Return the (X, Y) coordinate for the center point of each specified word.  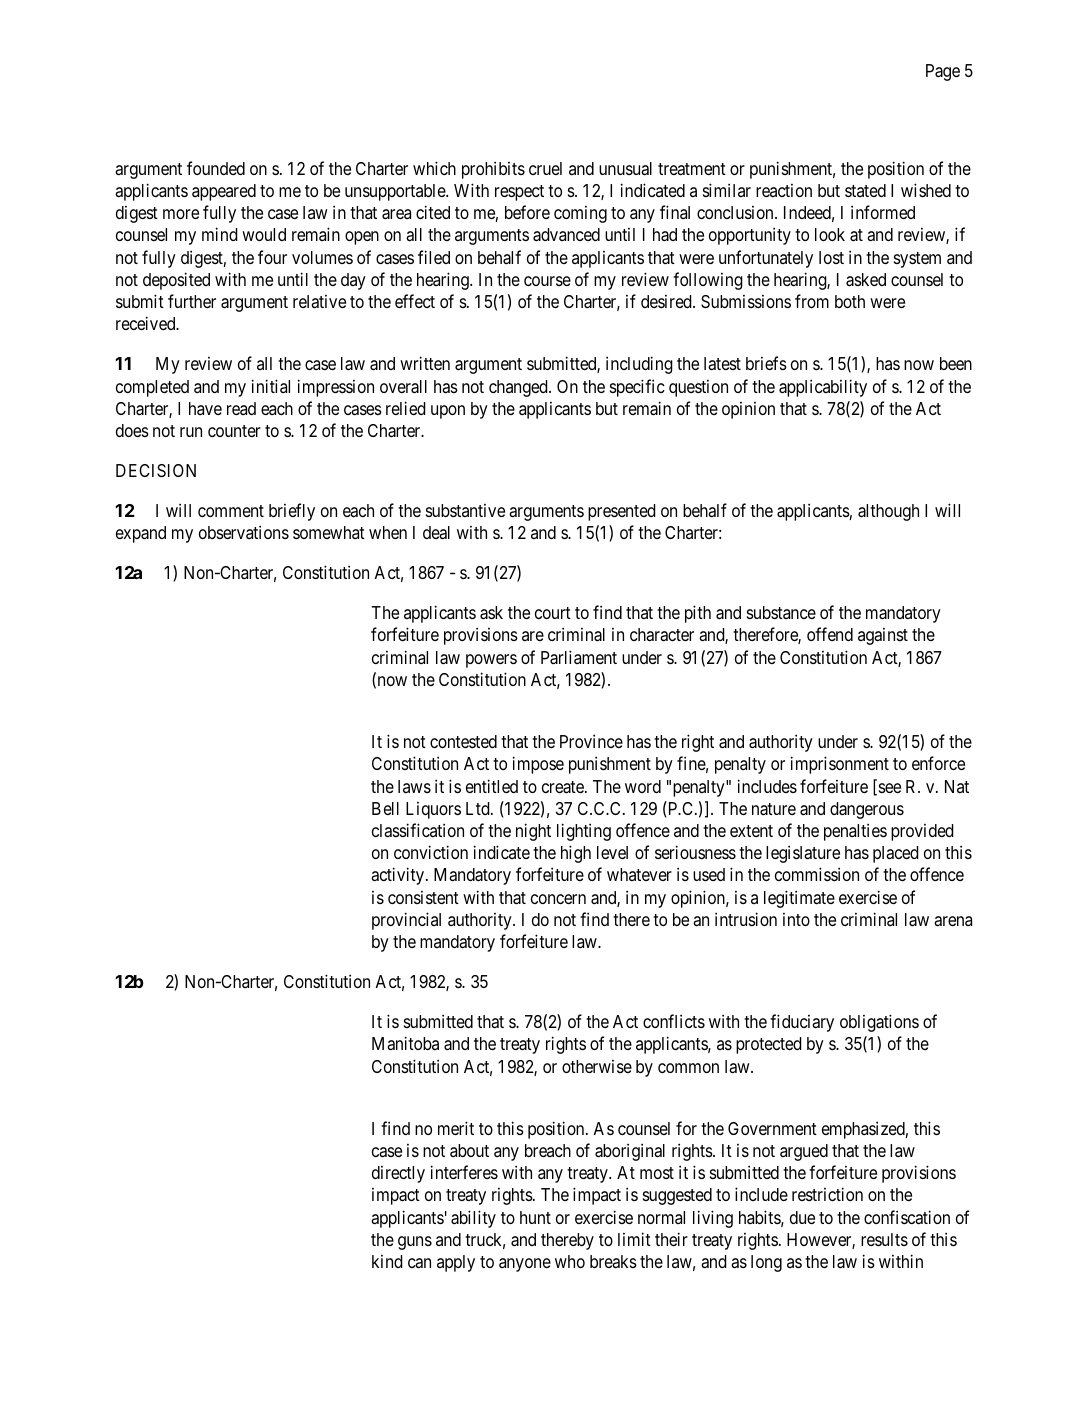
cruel (545, 168)
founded (216, 168)
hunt (535, 1217)
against (883, 636)
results (884, 1239)
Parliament (579, 657)
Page (943, 72)
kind (387, 1261)
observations (244, 532)
